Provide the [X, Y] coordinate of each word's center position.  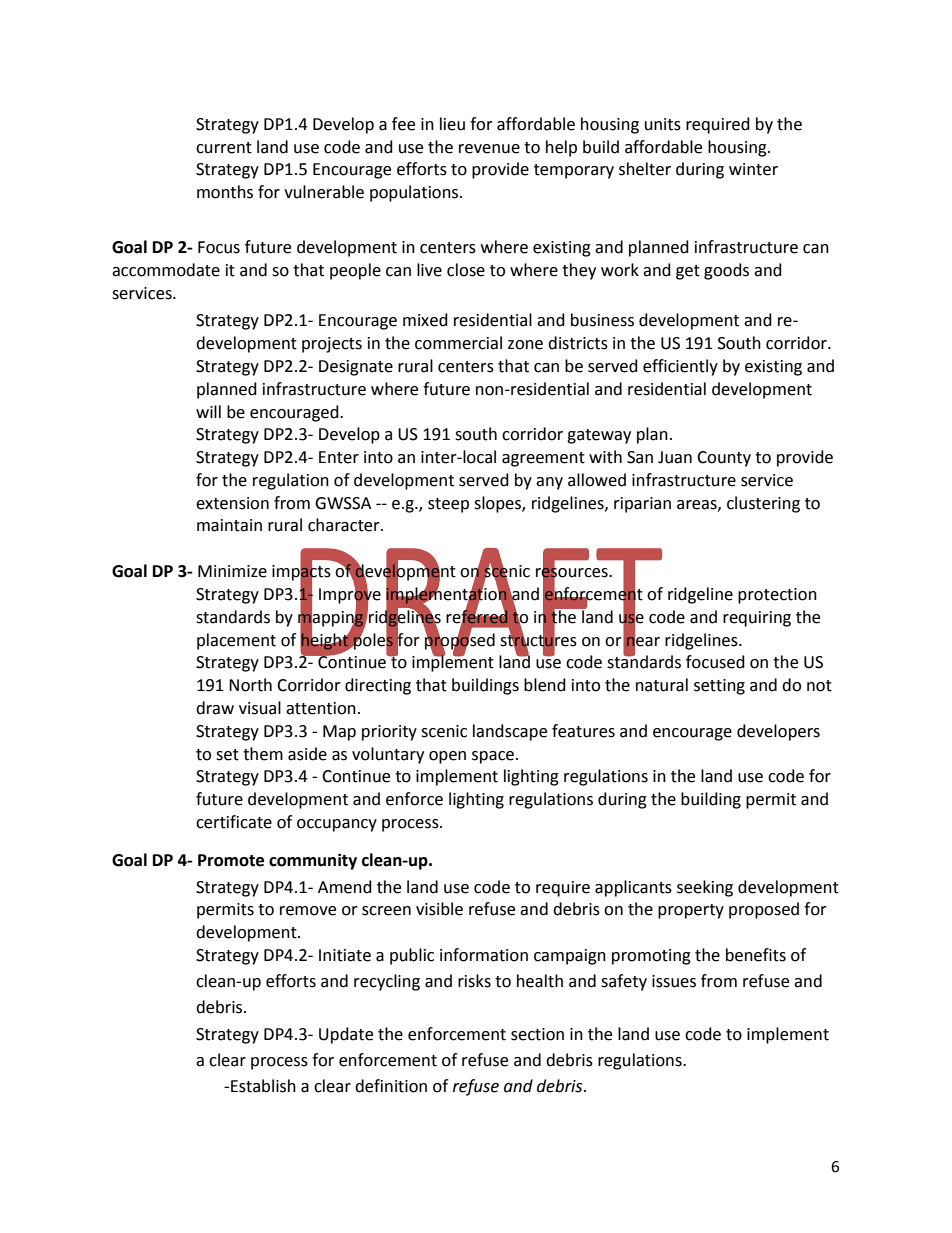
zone [525, 345]
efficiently [680, 367]
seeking [705, 888]
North [250, 685]
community [313, 861]
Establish [263, 1086]
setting [719, 687]
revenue [489, 149]
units [663, 124]
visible [439, 909]
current [224, 148]
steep [448, 505]
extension [232, 503]
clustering [763, 504]
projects [332, 345]
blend [545, 685]
